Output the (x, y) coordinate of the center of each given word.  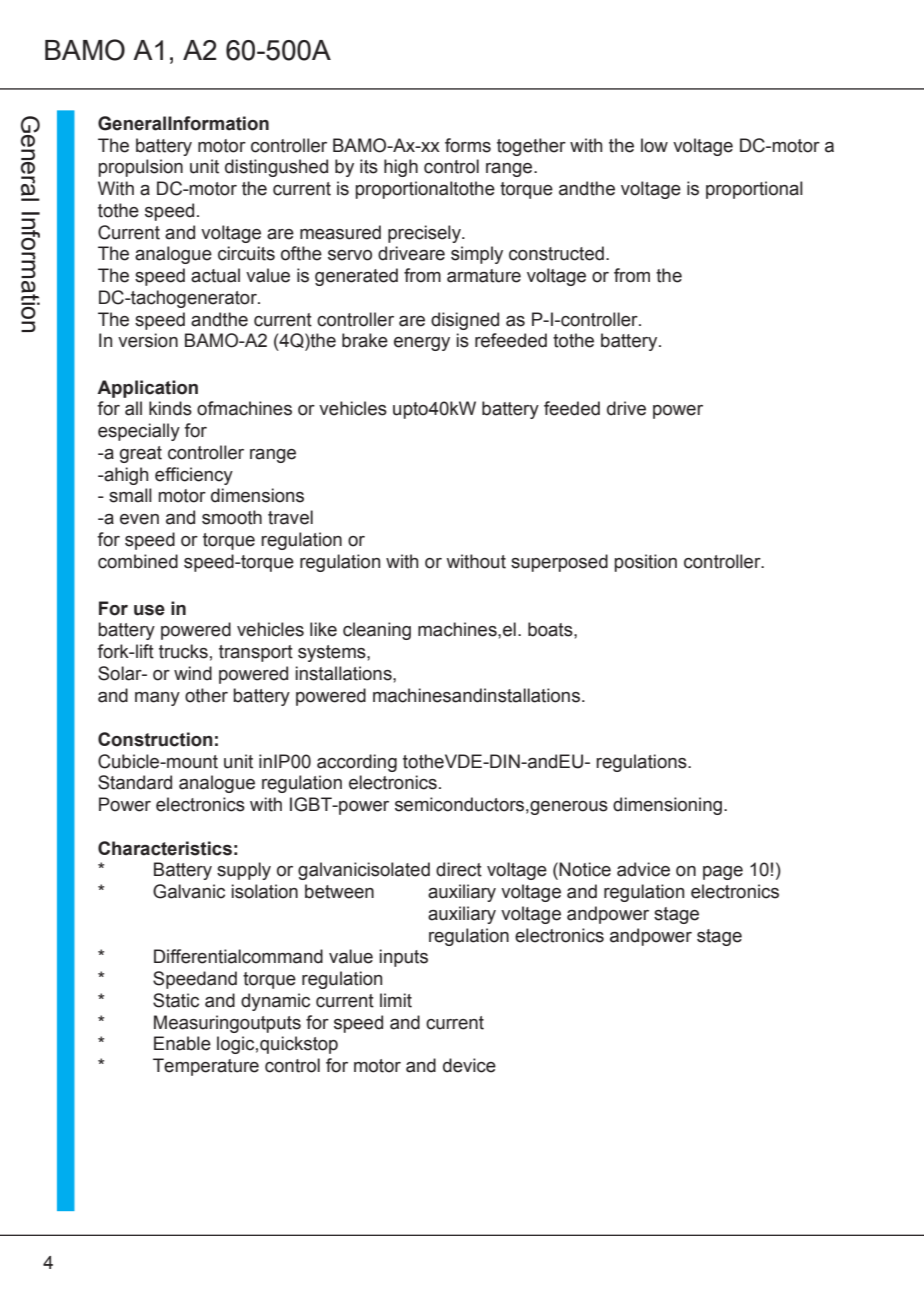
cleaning (377, 631)
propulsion (140, 168)
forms (468, 145)
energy (422, 344)
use (149, 610)
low (654, 145)
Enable (182, 1043)
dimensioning (667, 806)
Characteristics (165, 848)
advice (643, 869)
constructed (556, 253)
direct (459, 869)
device (469, 1065)
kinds (170, 408)
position (645, 563)
